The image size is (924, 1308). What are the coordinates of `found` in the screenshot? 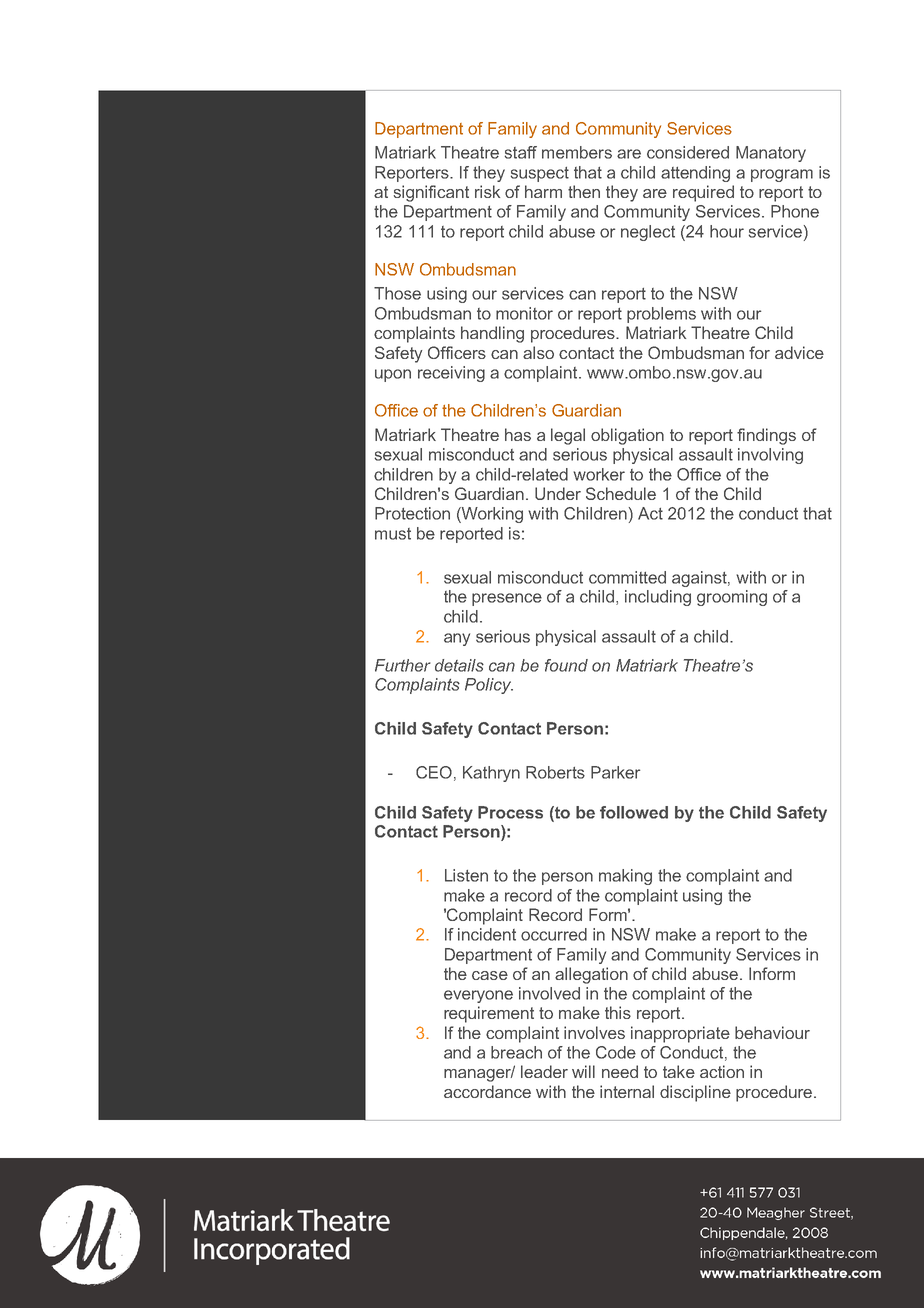 It's located at (566, 665).
